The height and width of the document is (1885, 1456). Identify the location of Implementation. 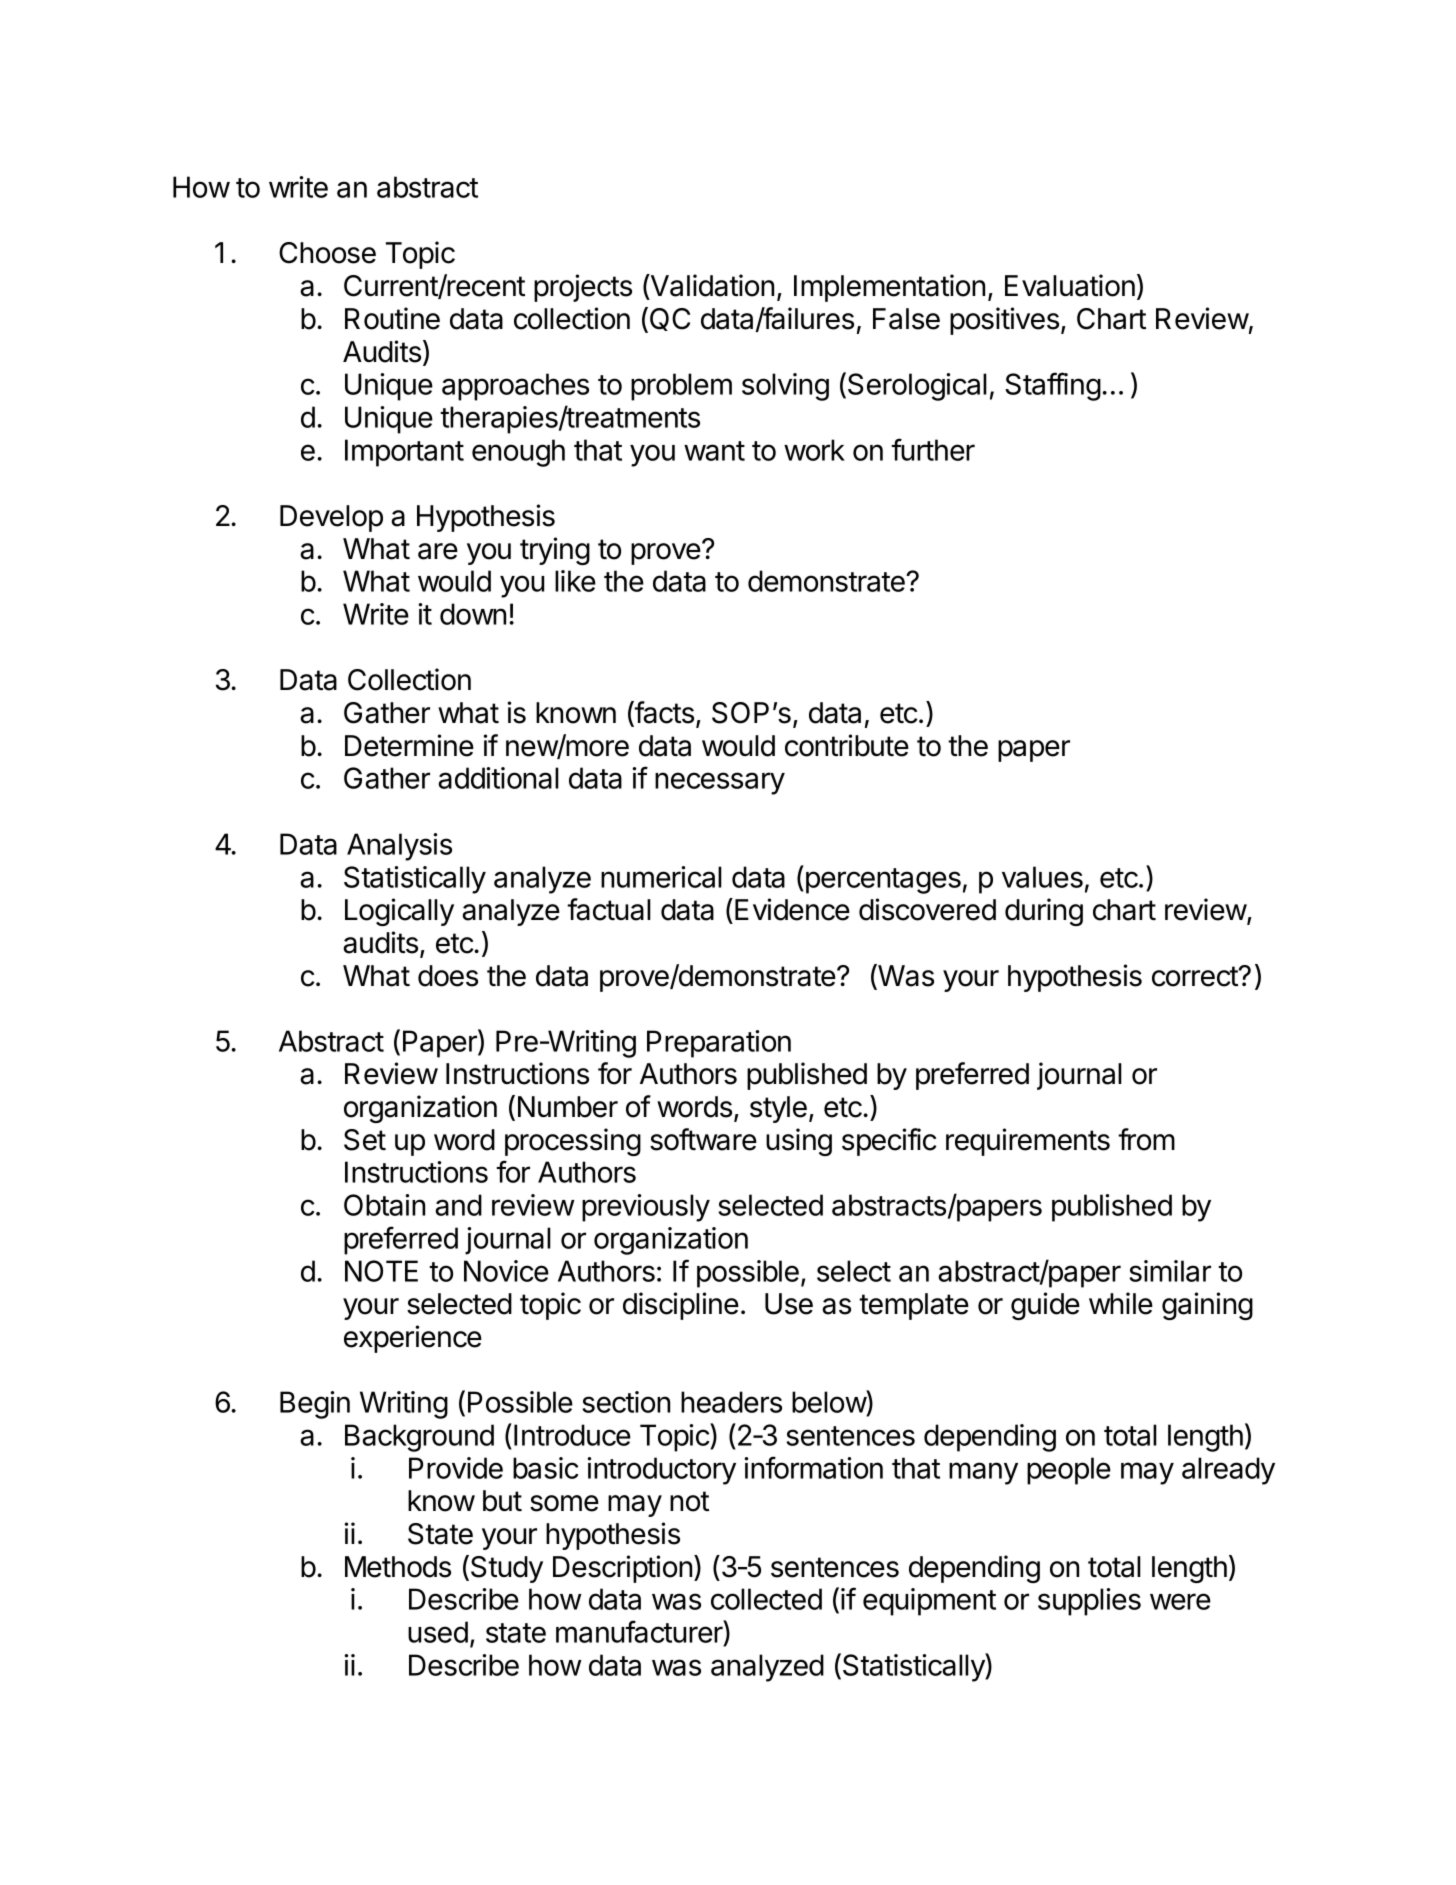
(889, 288).
